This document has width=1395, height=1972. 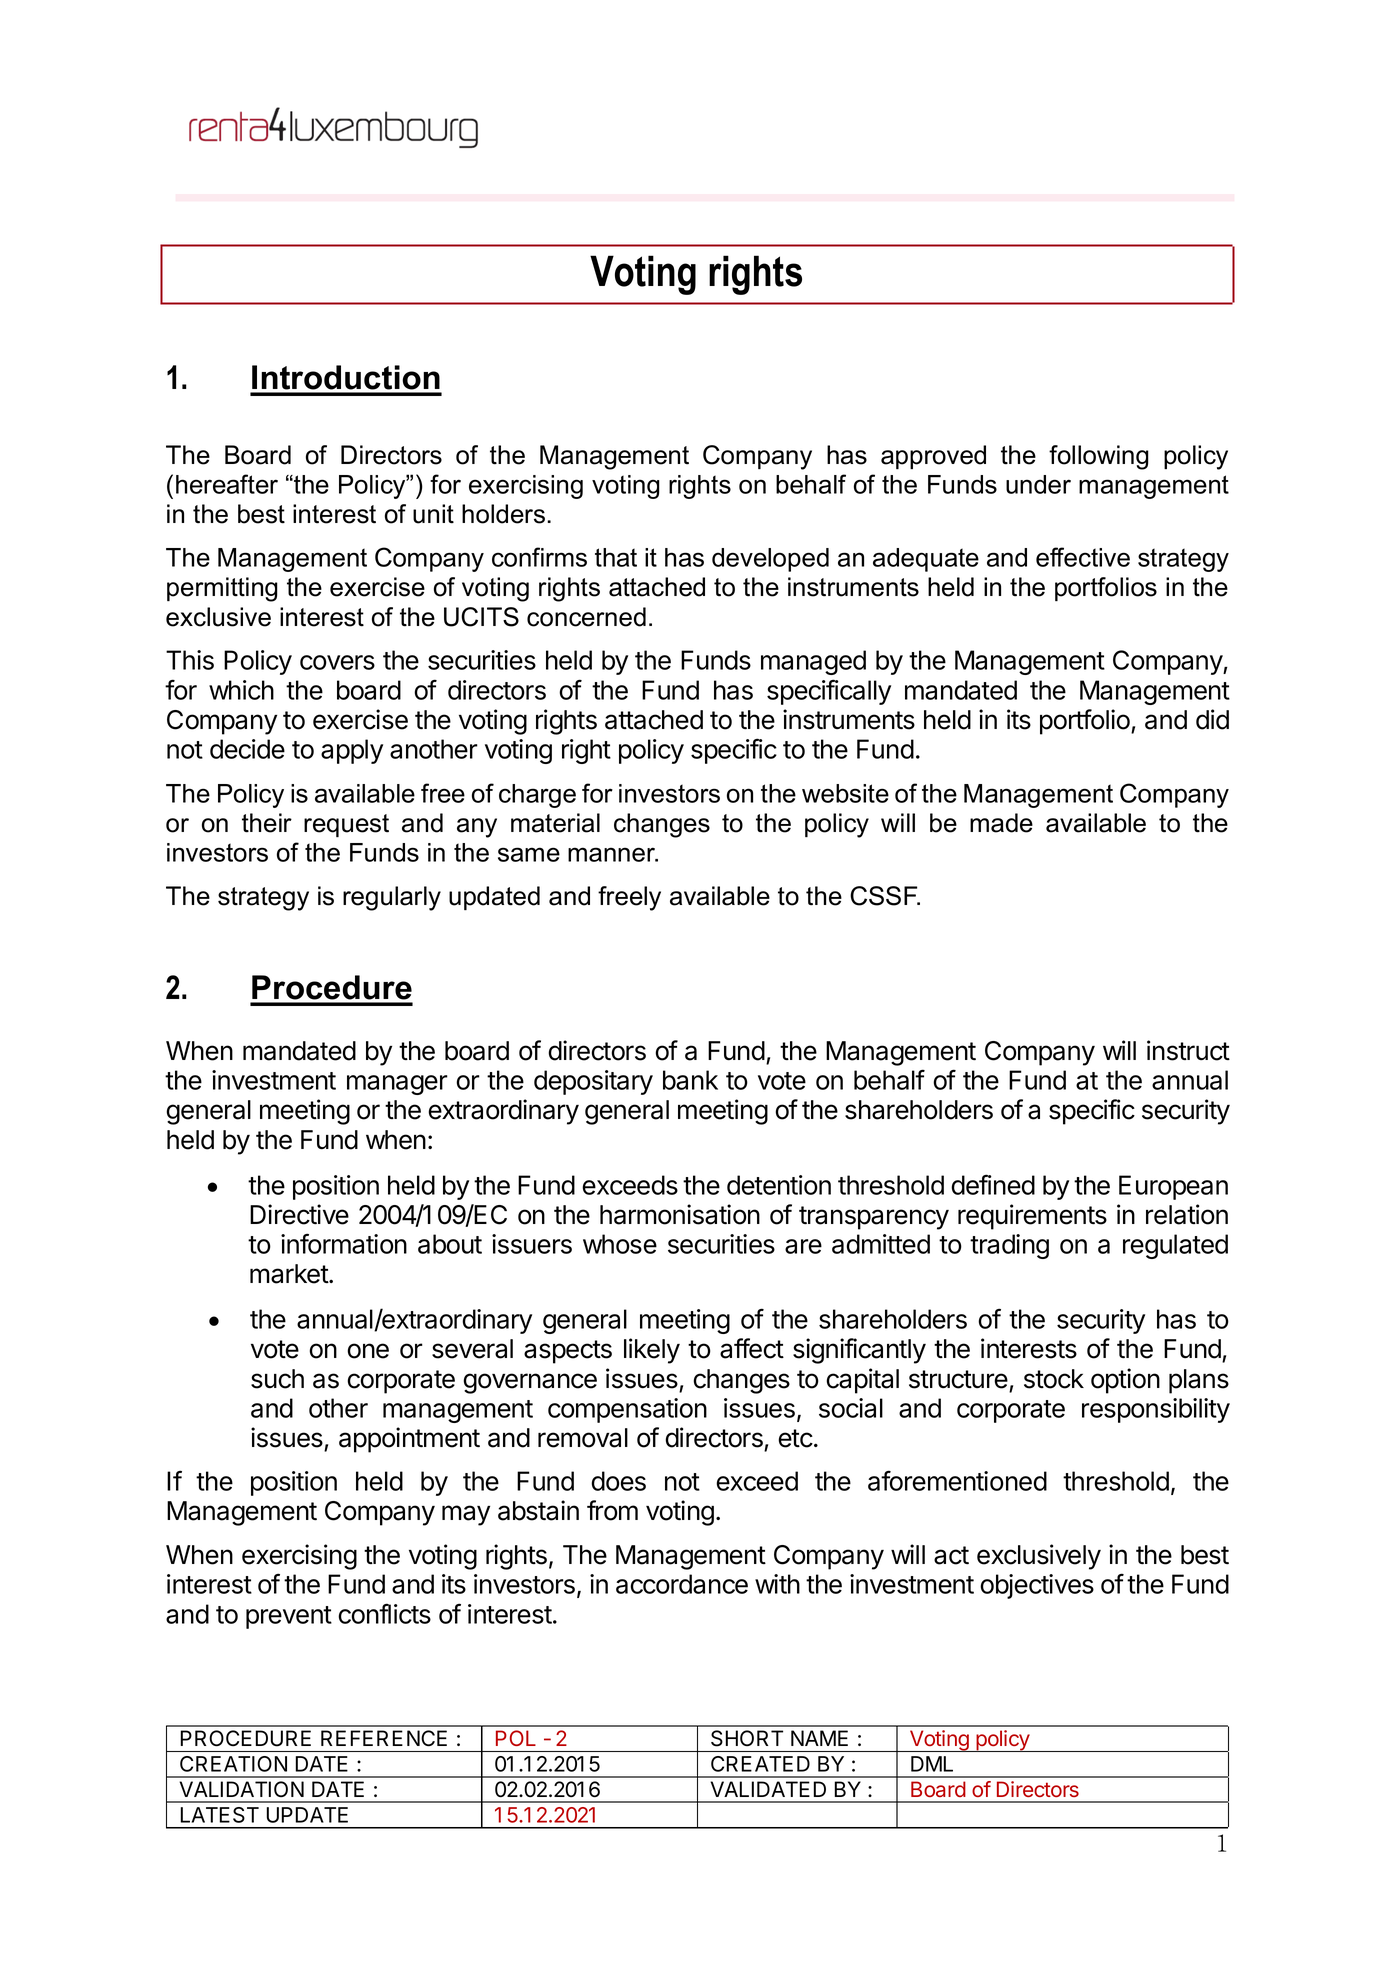 What do you see at coordinates (690, 1080) in the document?
I see `bank` at bounding box center [690, 1080].
